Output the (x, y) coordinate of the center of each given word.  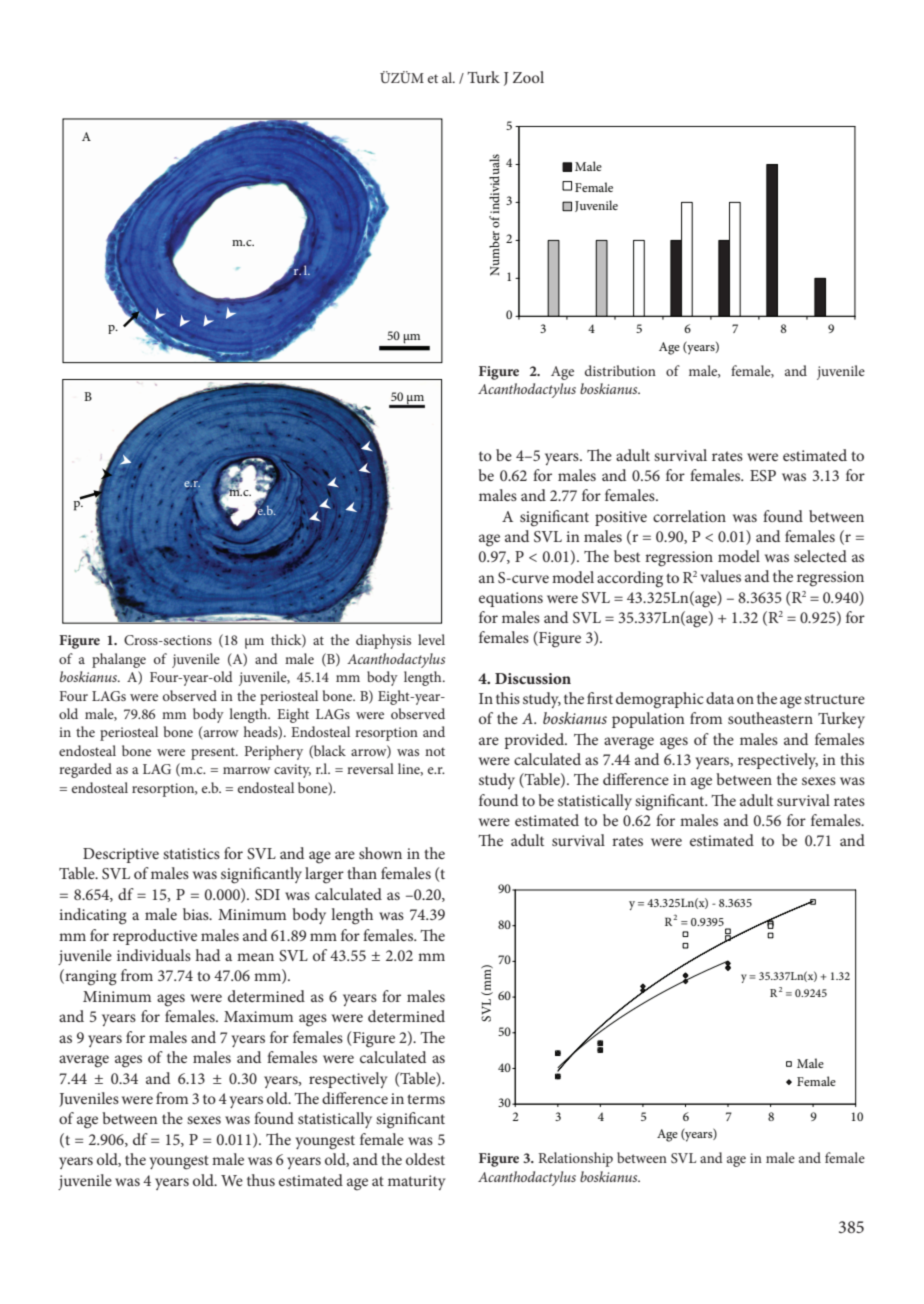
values (720, 576)
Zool (528, 77)
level (431, 639)
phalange (119, 660)
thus (261, 1180)
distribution (620, 370)
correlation (689, 516)
